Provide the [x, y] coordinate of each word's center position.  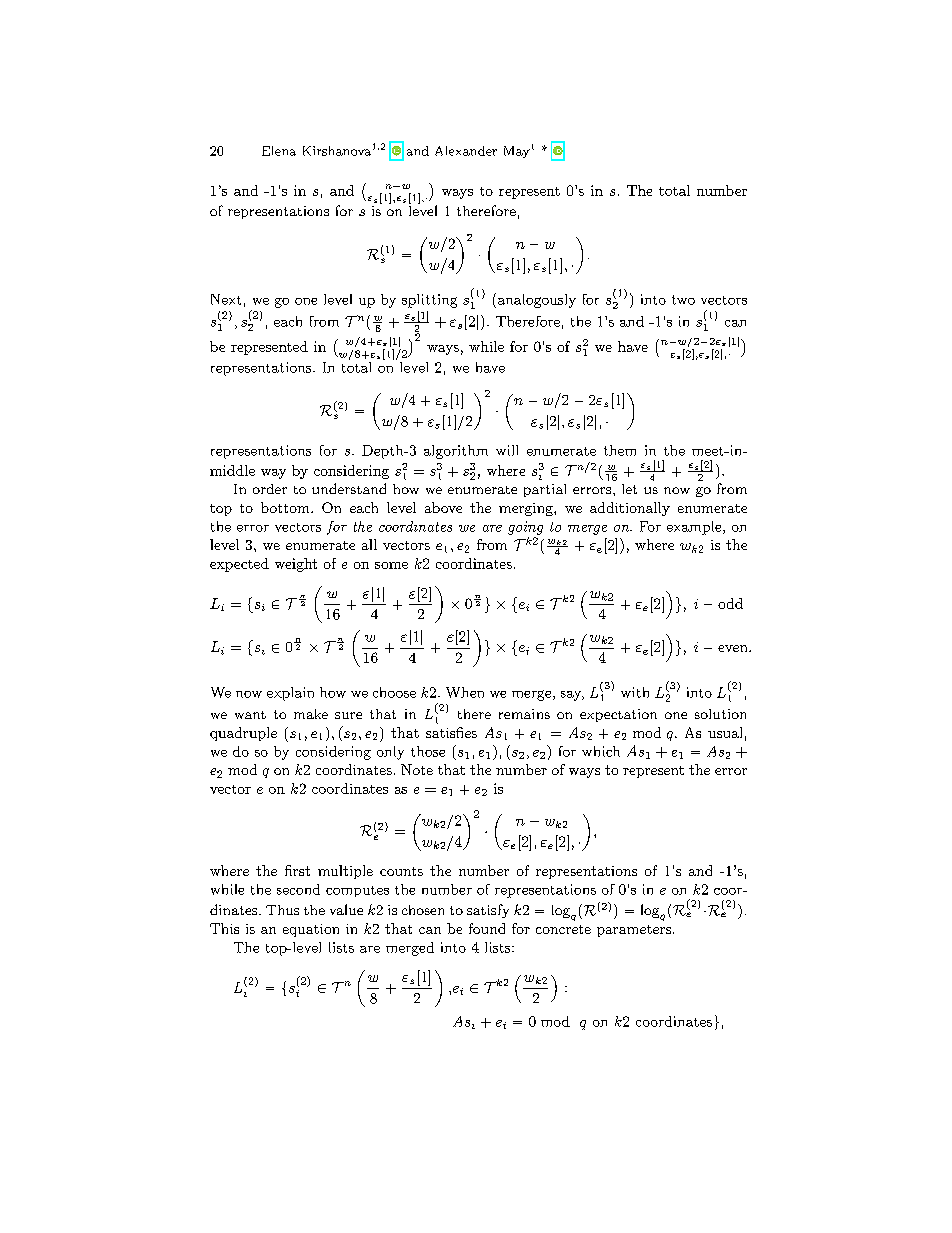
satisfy [488, 911]
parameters [634, 931]
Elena [279, 151]
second [298, 889]
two [683, 300]
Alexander [466, 151]
